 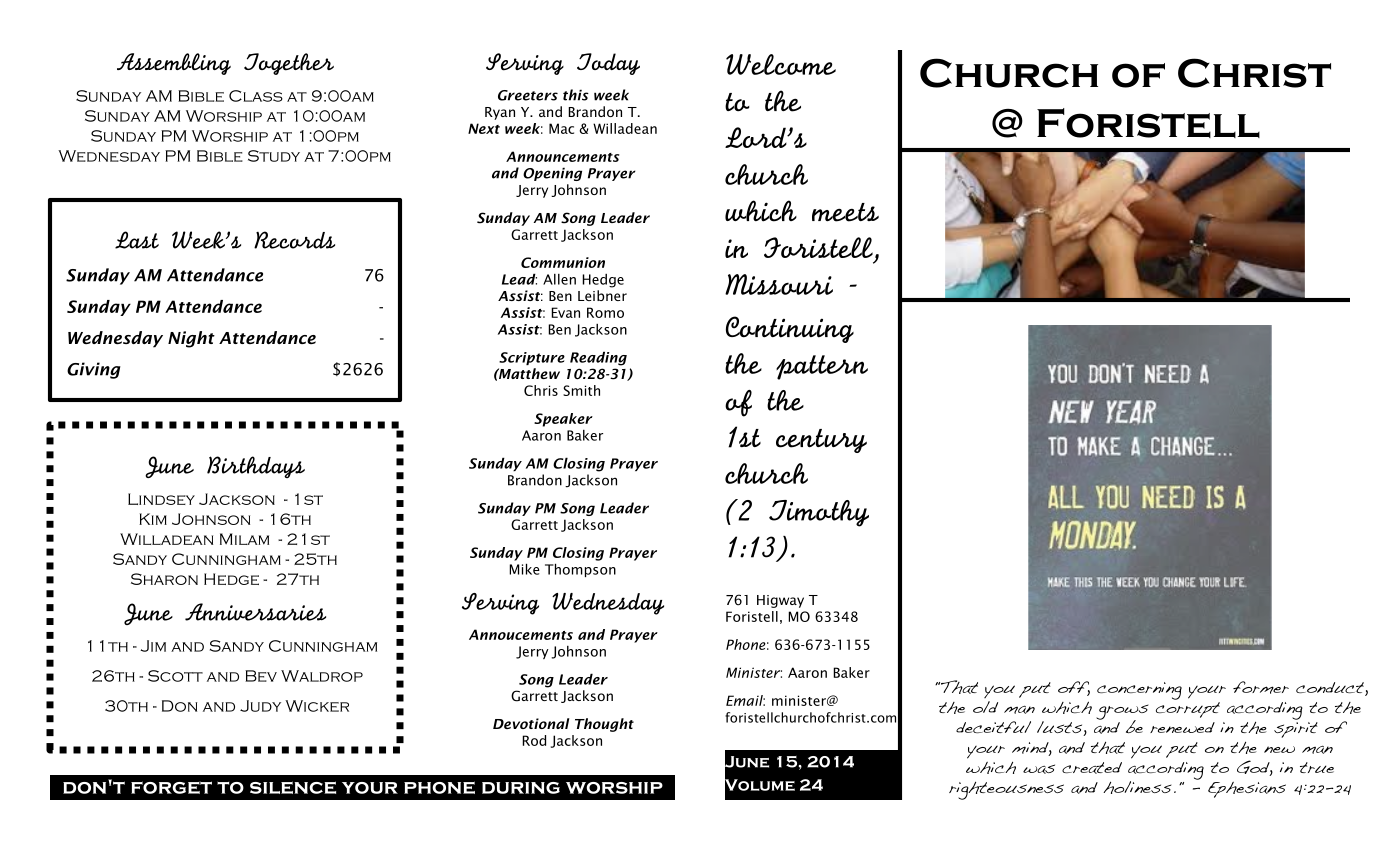 I want to click on Continuing, so click(x=790, y=329).
